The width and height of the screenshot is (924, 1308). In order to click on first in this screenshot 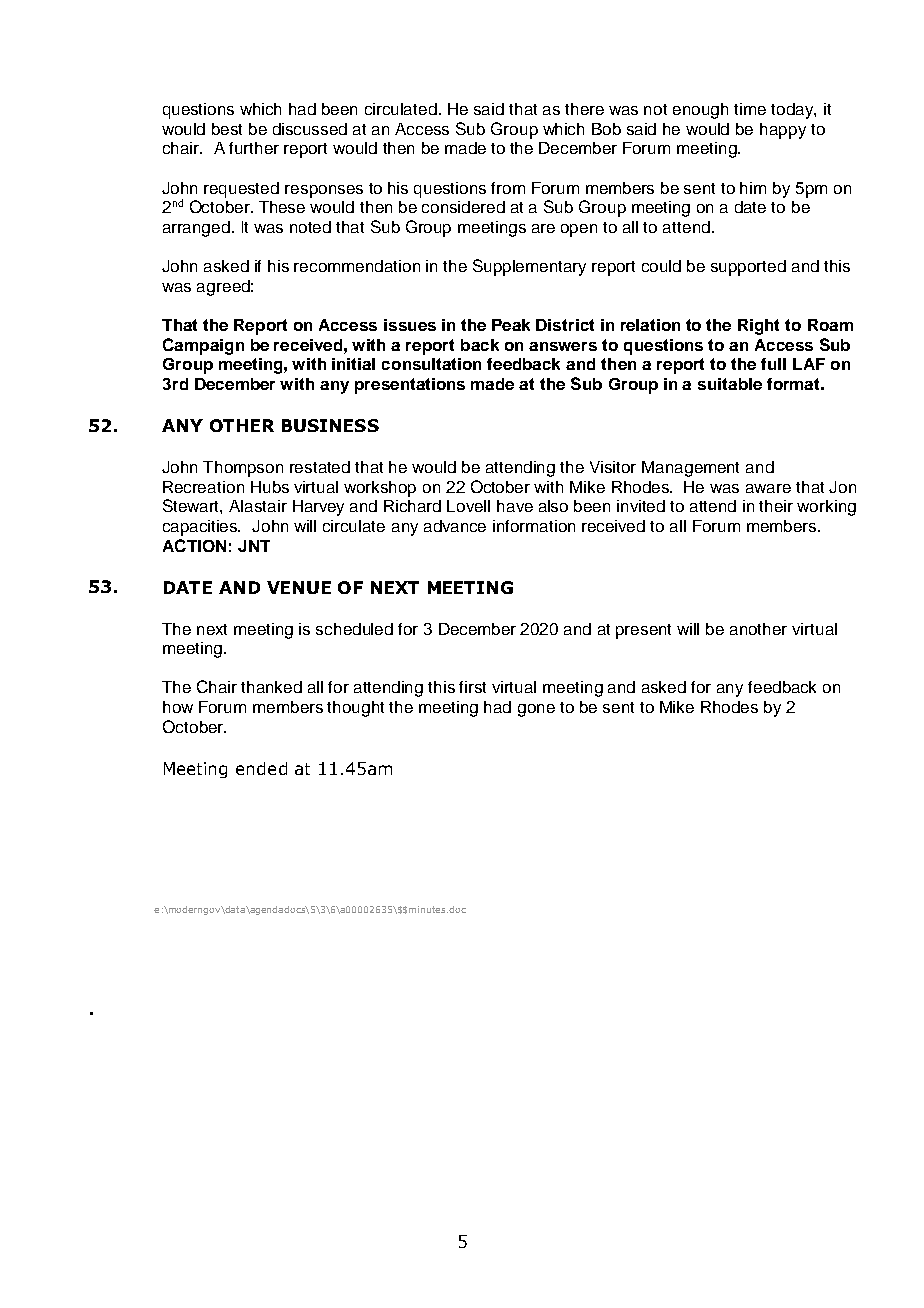, I will do `click(472, 687)`.
